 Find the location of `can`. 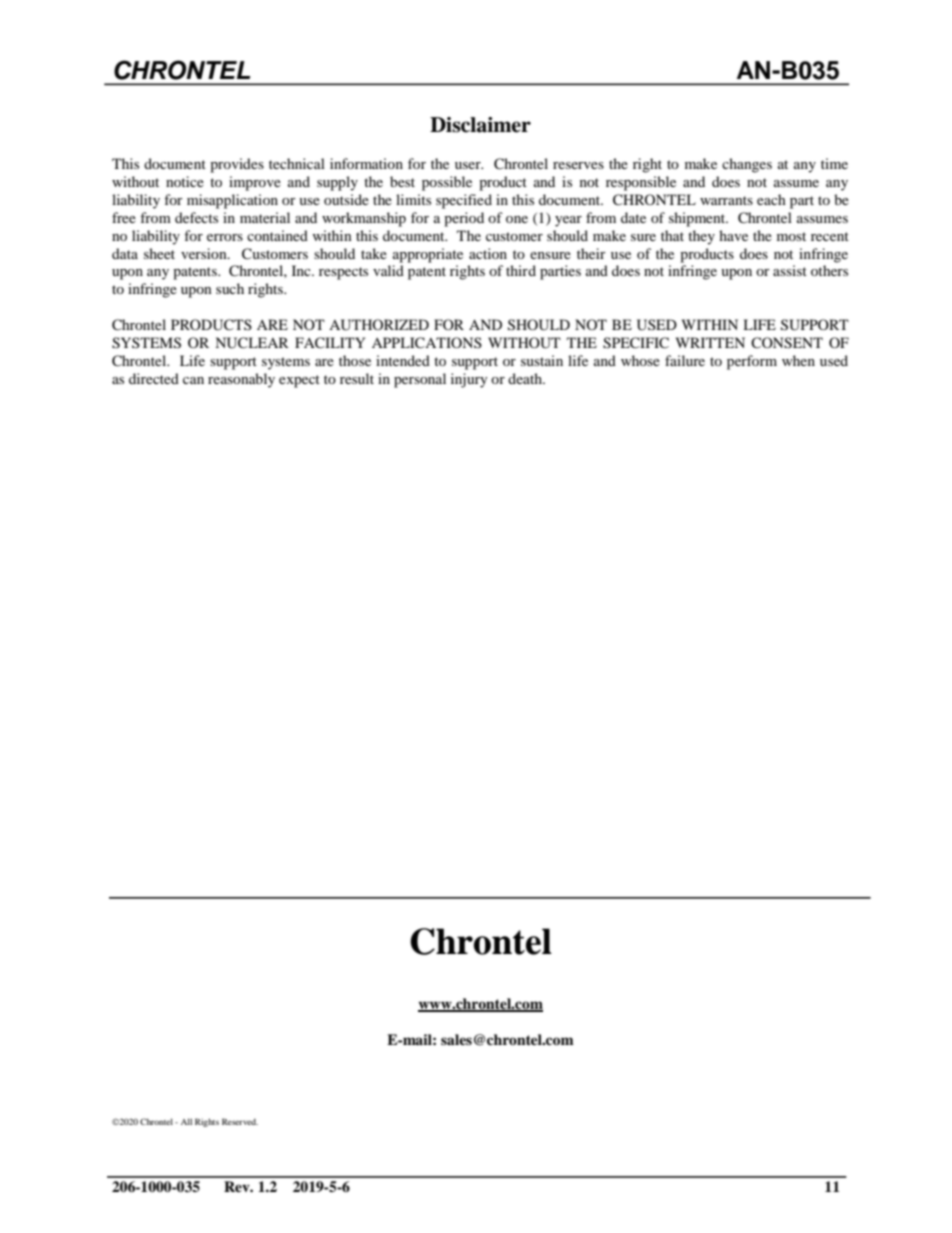

can is located at coordinates (193, 380).
